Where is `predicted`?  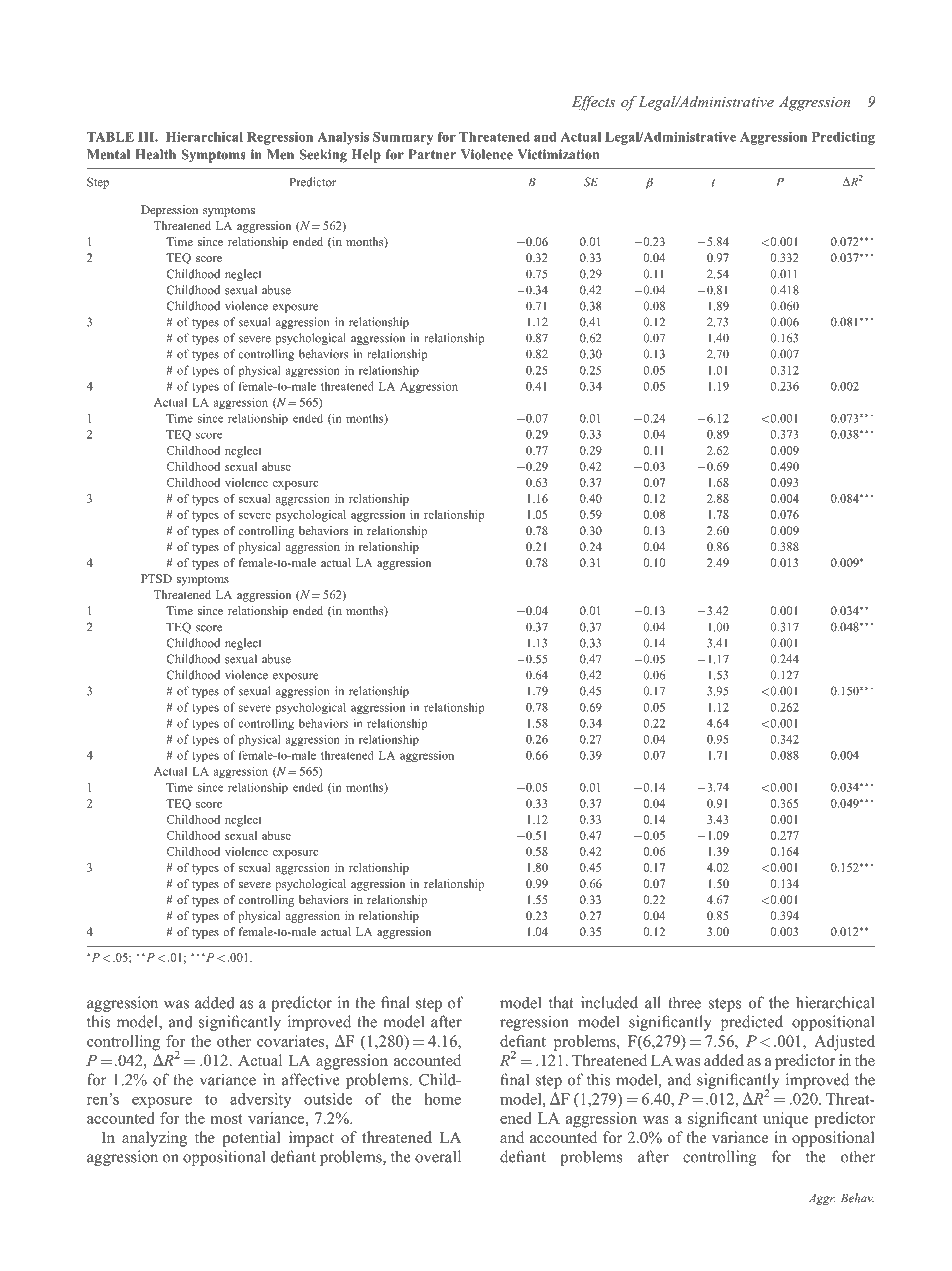 predicted is located at coordinates (752, 1023).
